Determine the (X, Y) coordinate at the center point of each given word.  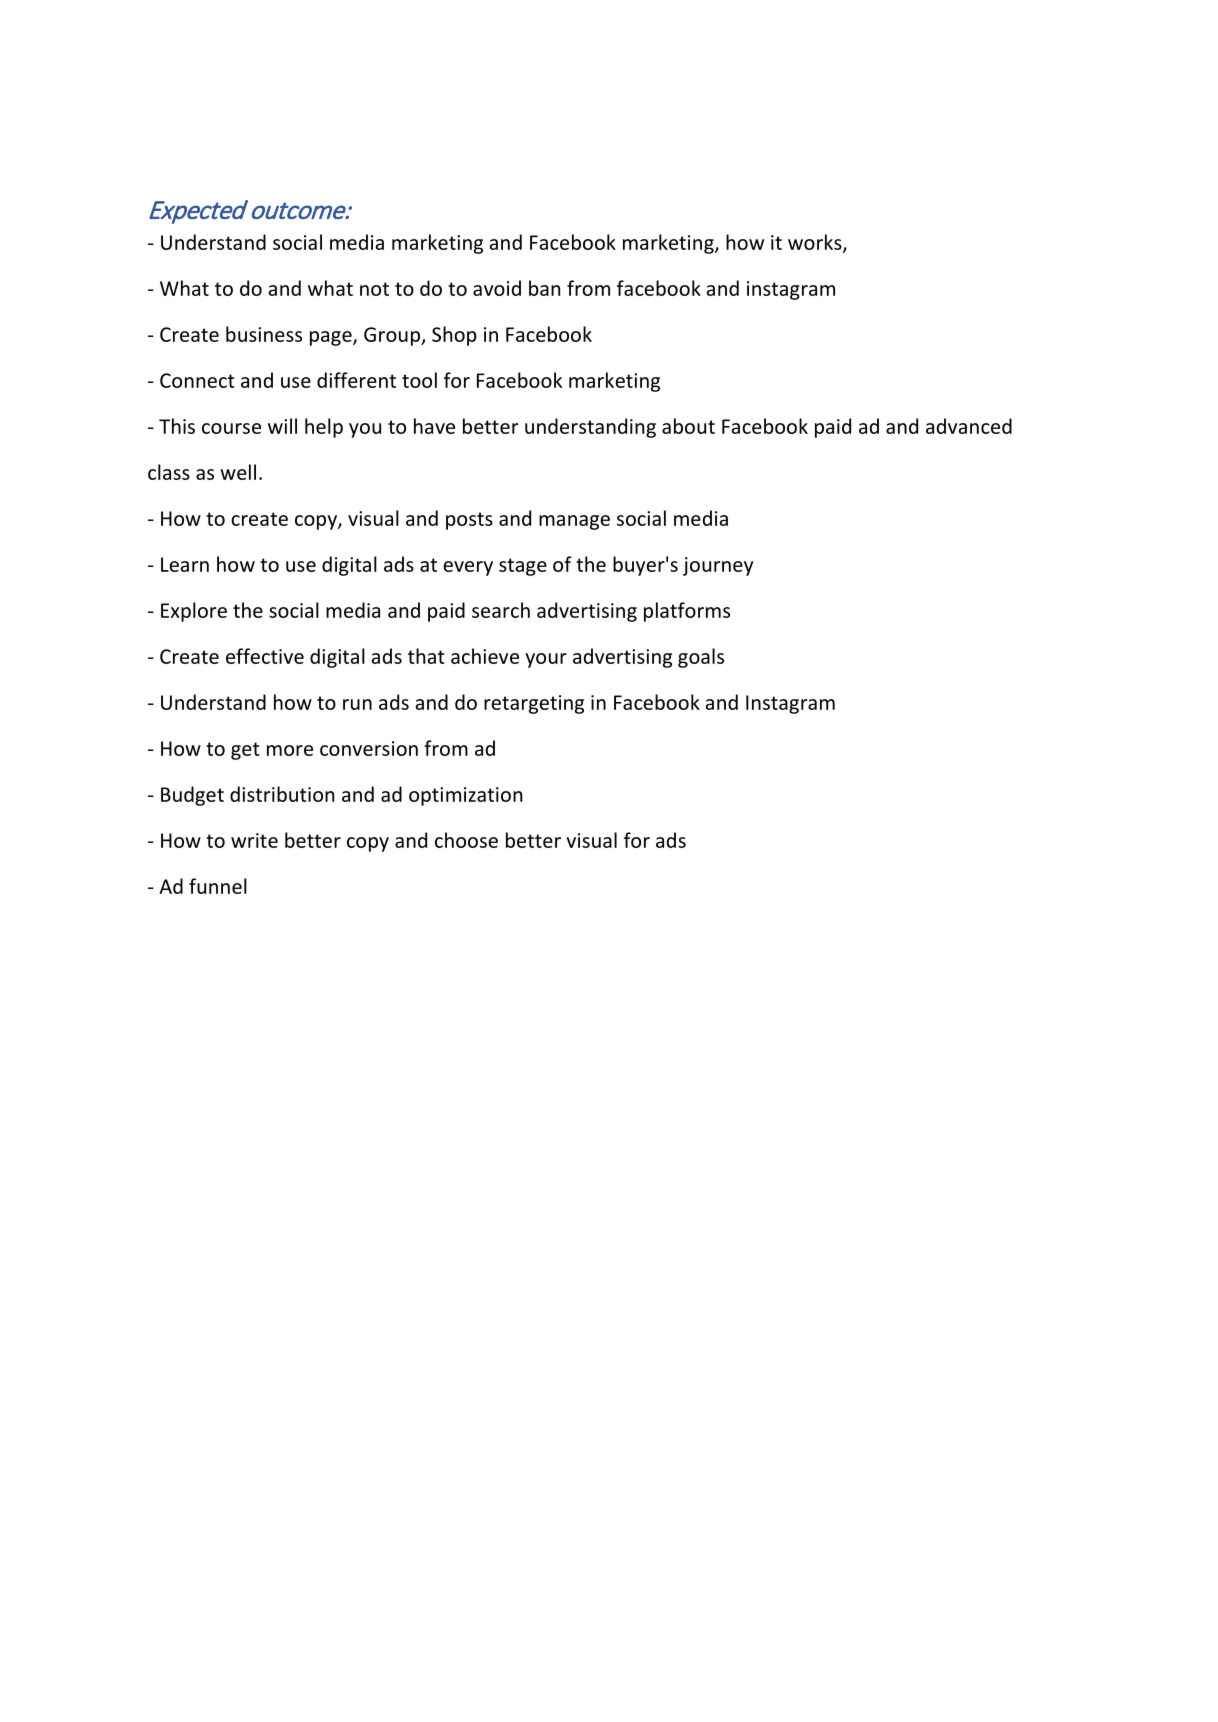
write (254, 840)
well (238, 472)
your (546, 660)
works (816, 243)
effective (265, 656)
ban (544, 288)
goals (701, 658)
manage (574, 522)
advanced (969, 426)
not (374, 289)
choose (466, 840)
